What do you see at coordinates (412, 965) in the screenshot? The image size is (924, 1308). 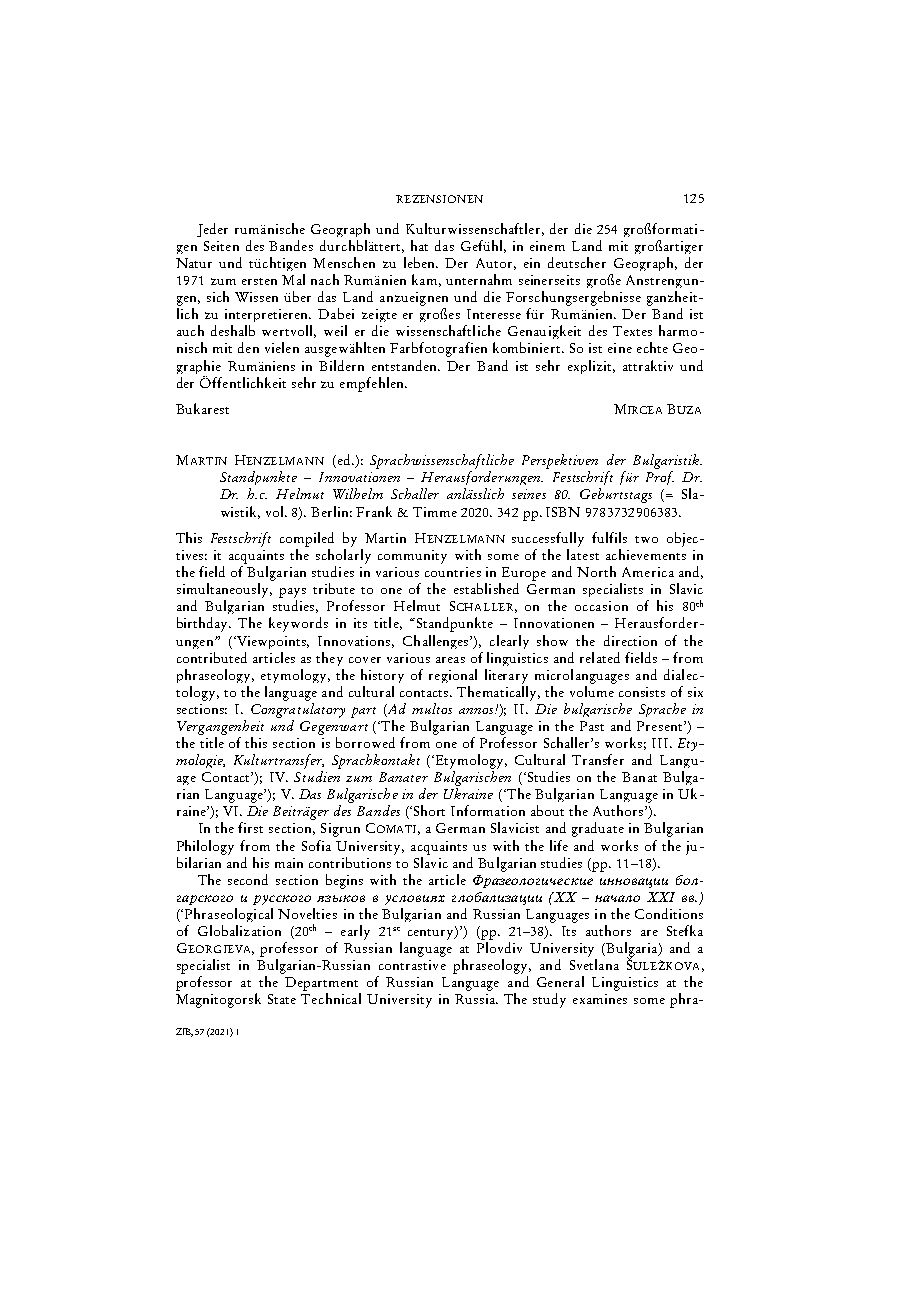 I see `contrastive` at bounding box center [412, 965].
